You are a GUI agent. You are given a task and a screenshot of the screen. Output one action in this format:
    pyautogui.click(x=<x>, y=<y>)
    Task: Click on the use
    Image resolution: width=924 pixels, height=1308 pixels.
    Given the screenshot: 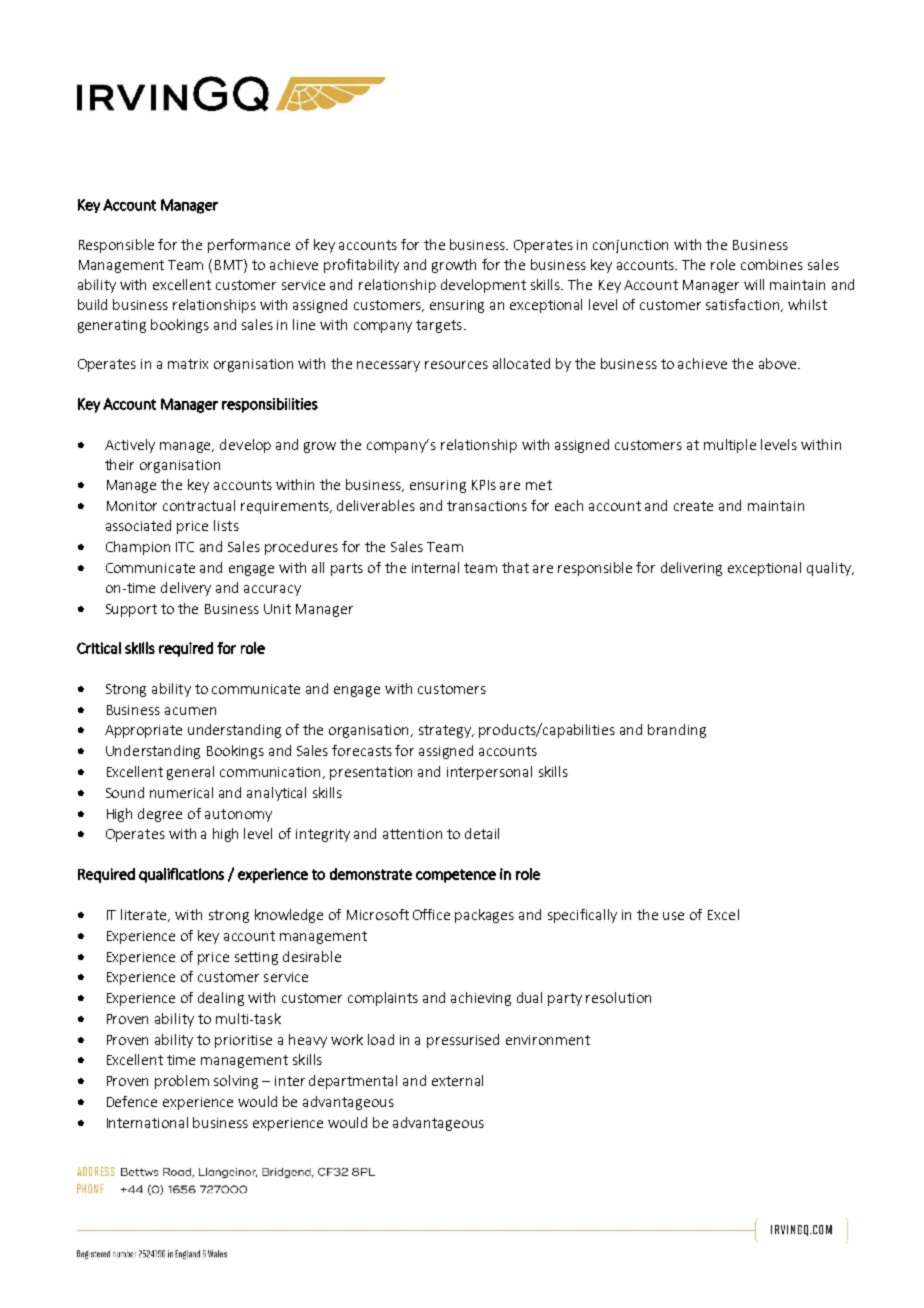 What is the action you would take?
    pyautogui.click(x=673, y=916)
